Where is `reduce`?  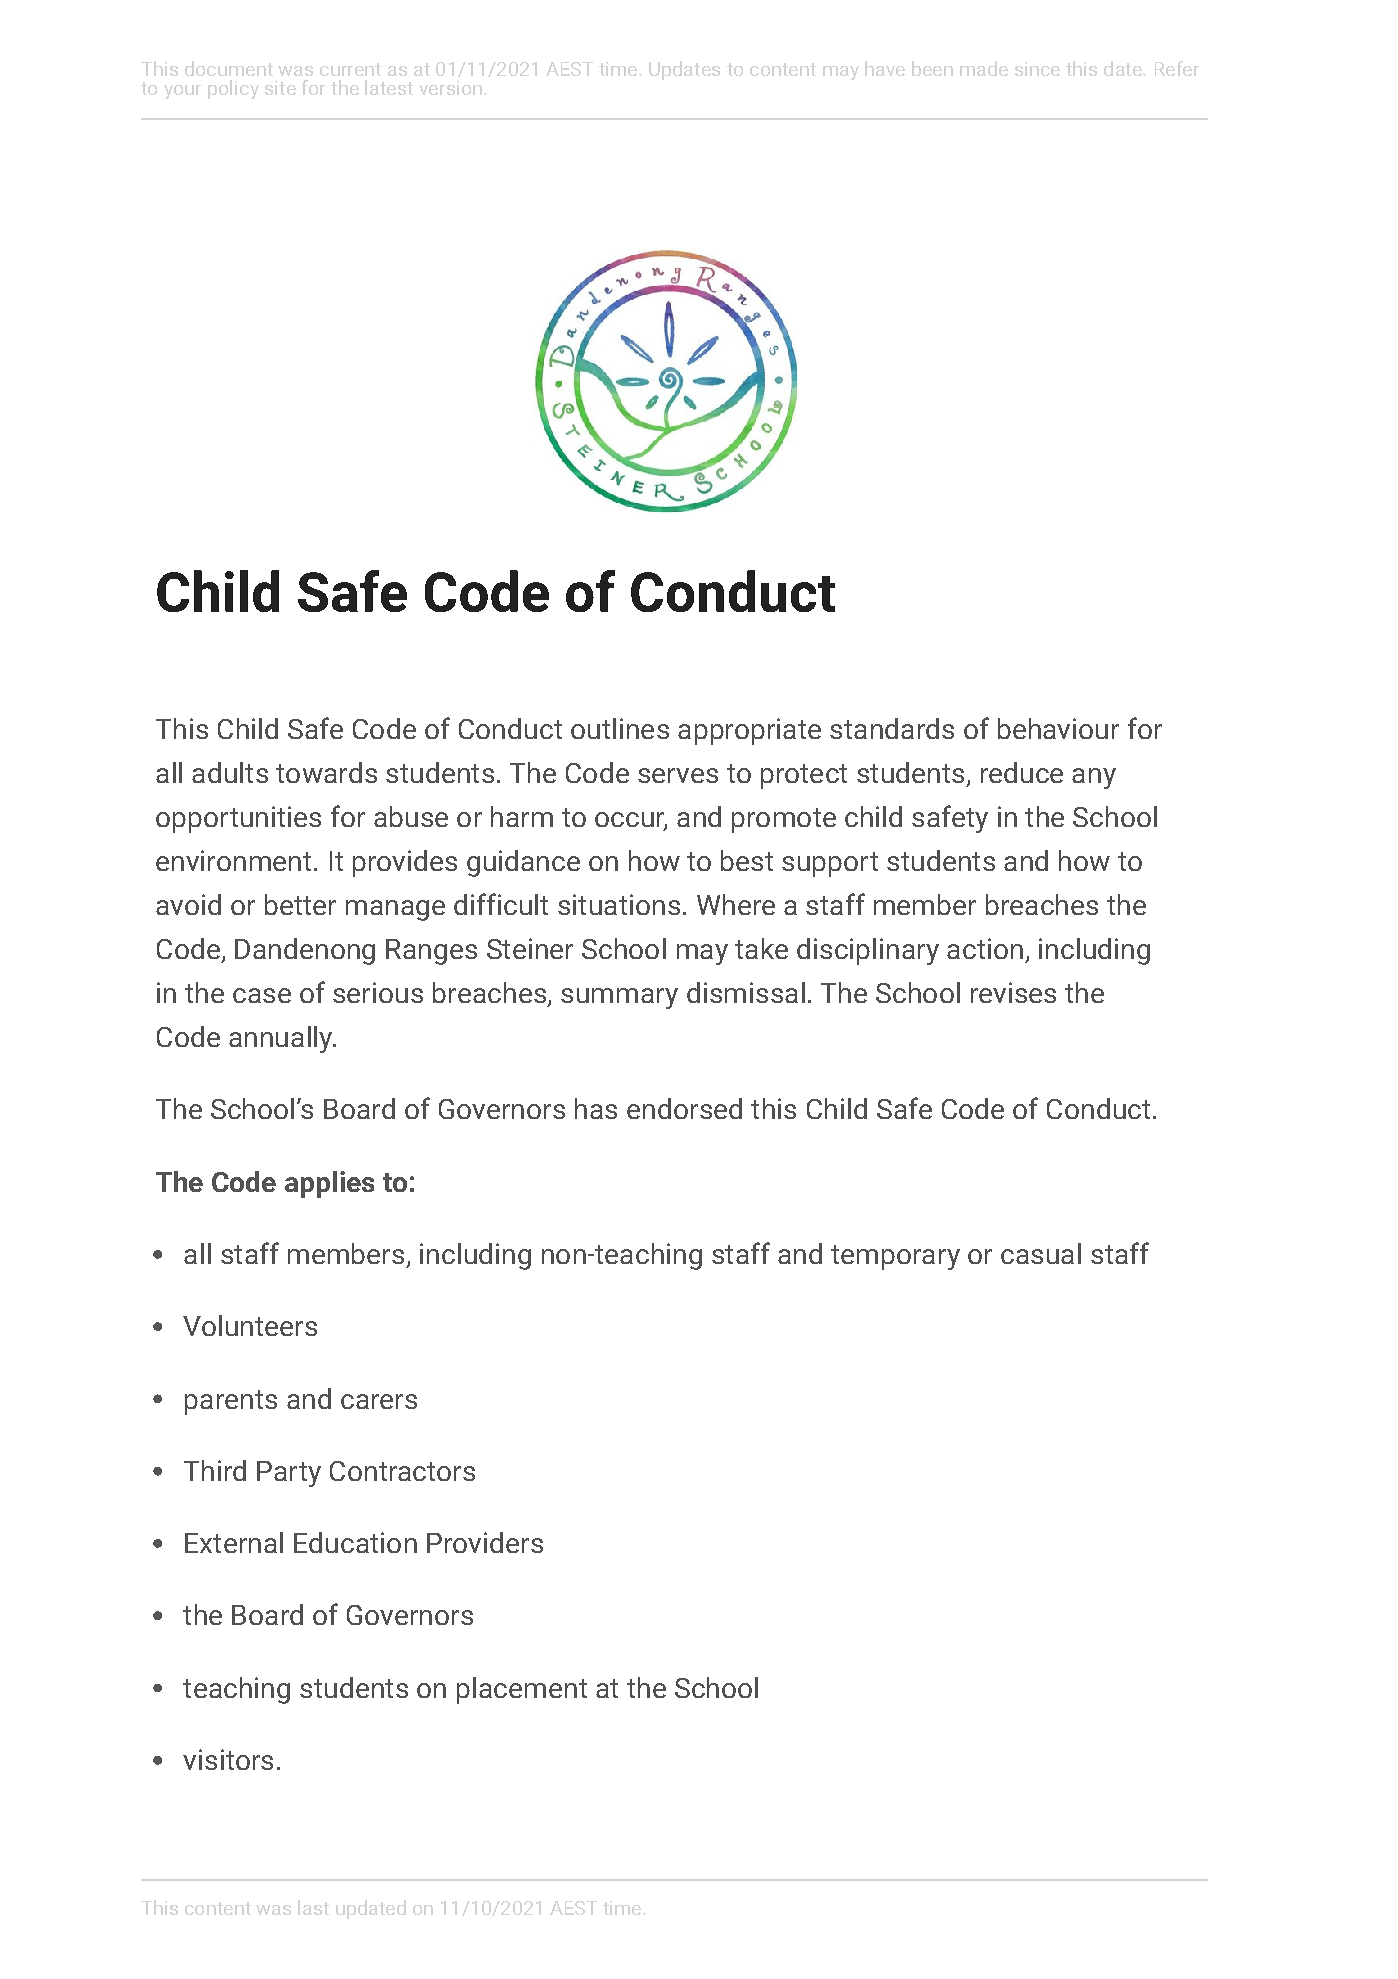 reduce is located at coordinates (1022, 772).
